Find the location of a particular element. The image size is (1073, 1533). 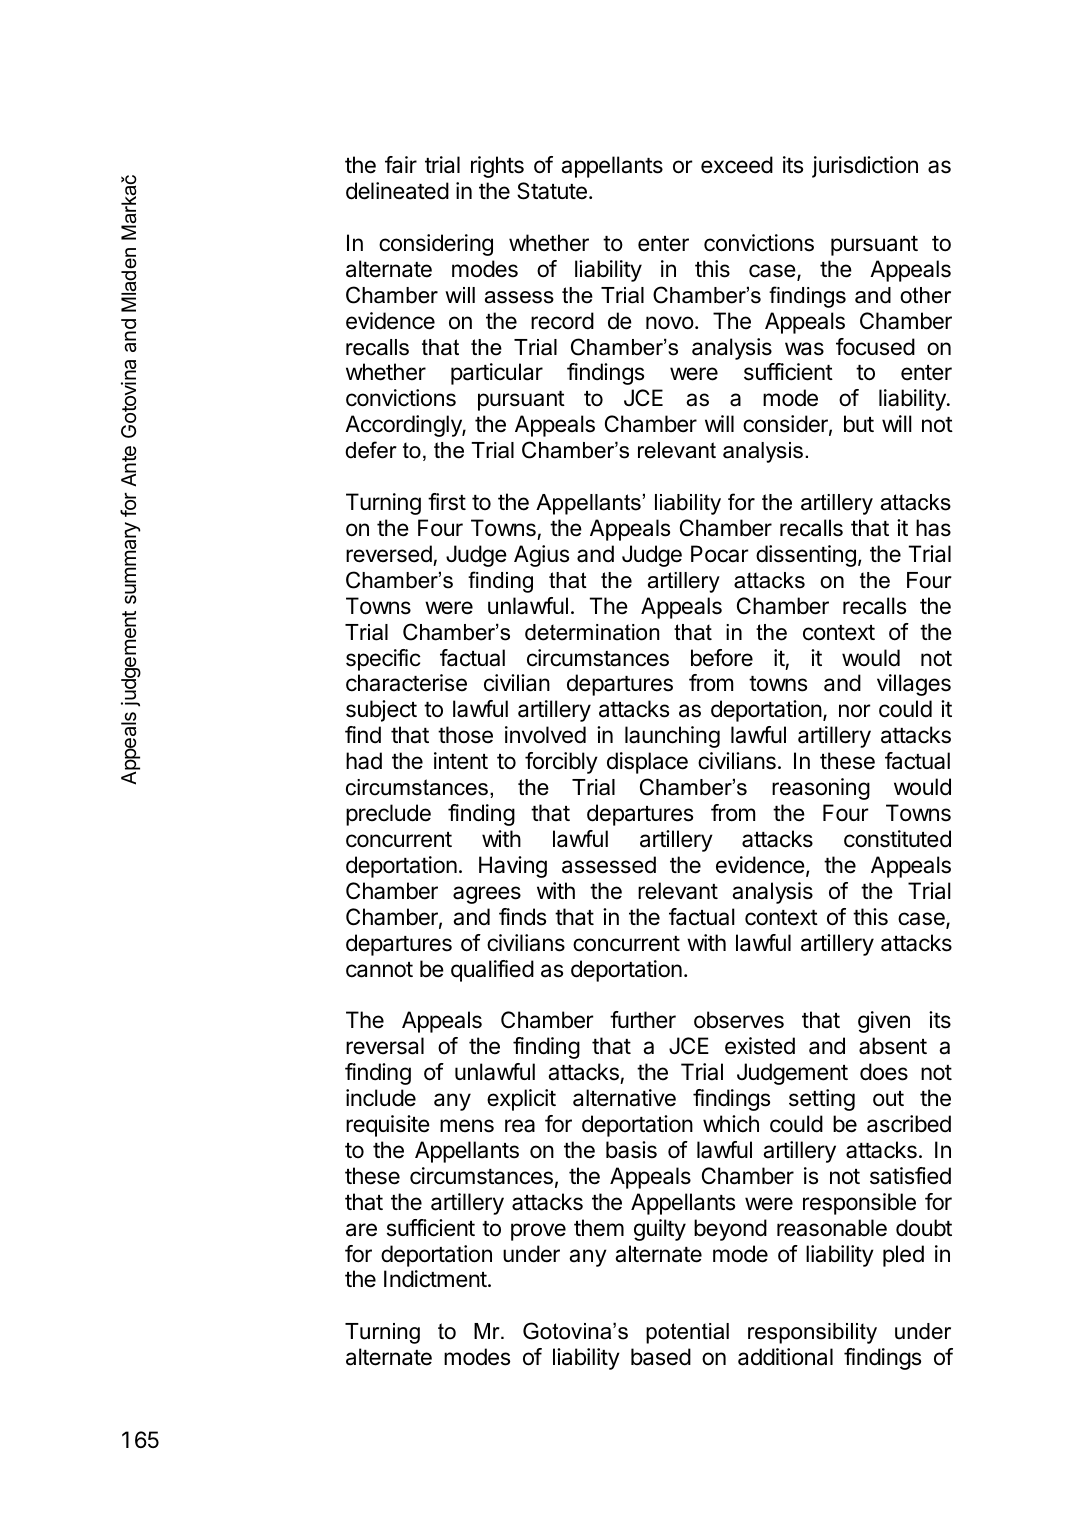

delineated is located at coordinates (397, 191).
